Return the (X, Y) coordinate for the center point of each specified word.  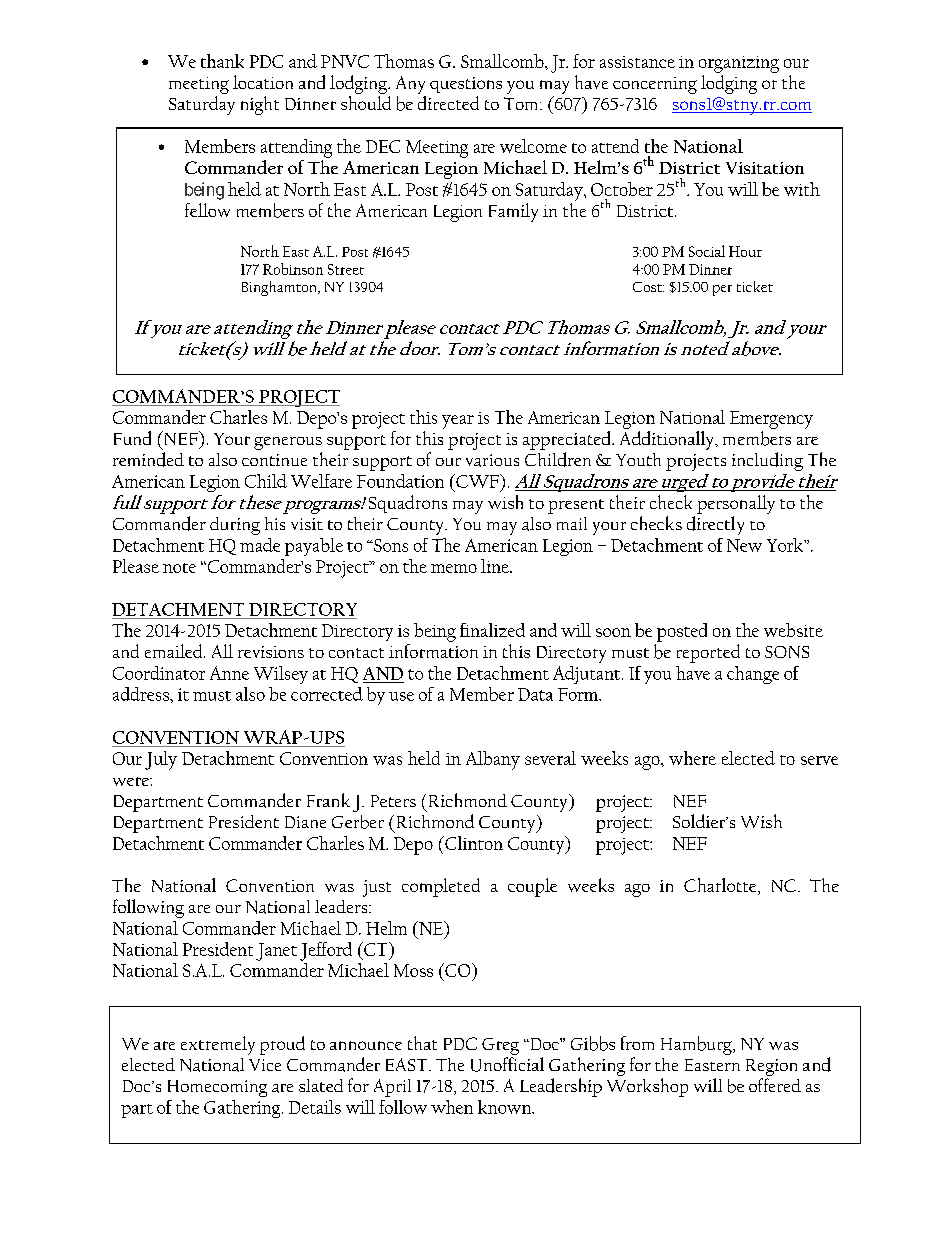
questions (466, 85)
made (260, 545)
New (744, 545)
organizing (739, 64)
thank (222, 61)
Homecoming (217, 1088)
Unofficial (507, 1064)
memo (454, 568)
